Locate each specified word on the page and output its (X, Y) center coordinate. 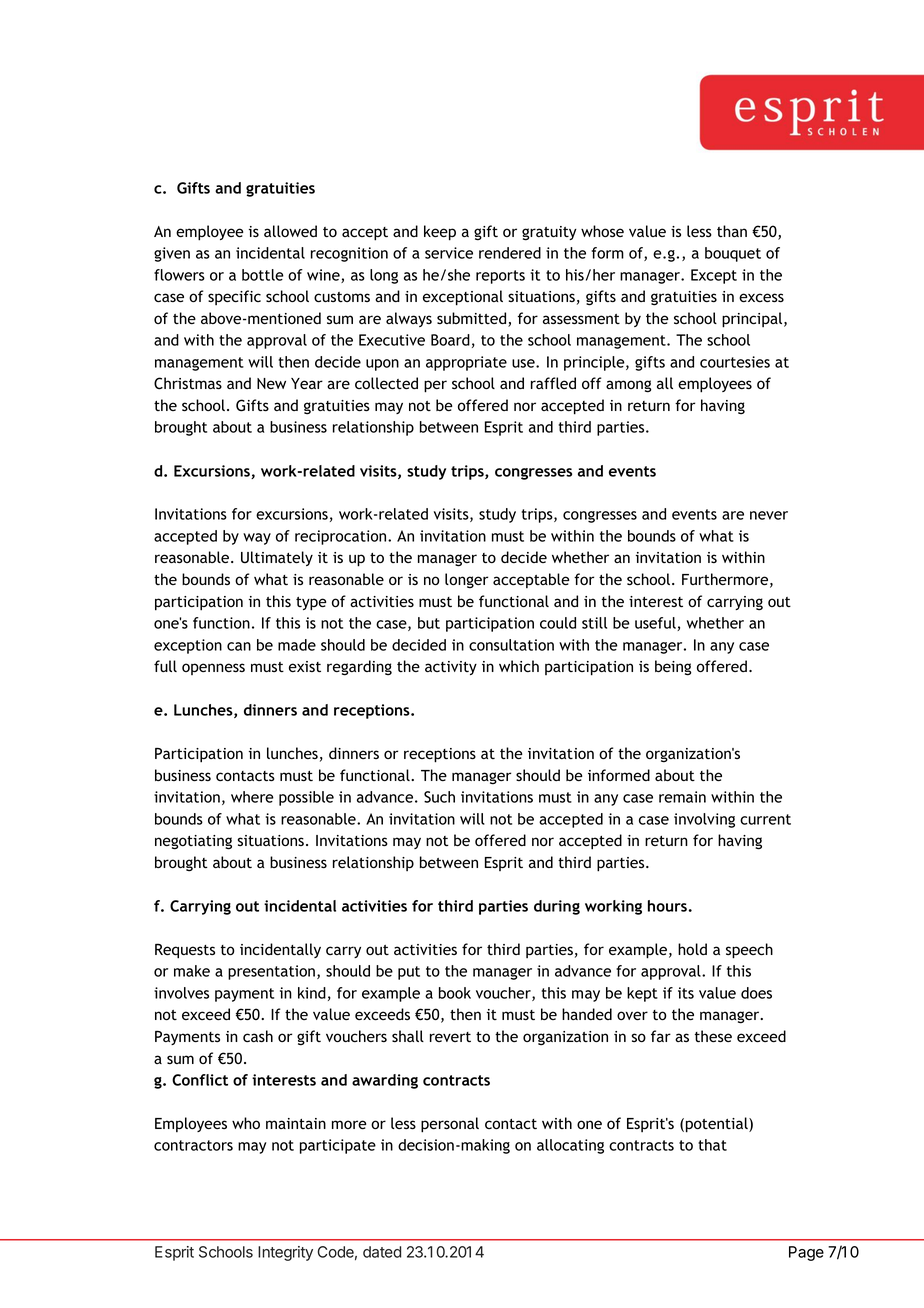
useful (656, 624)
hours (667, 906)
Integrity (285, 1253)
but (429, 623)
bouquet (733, 254)
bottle (263, 275)
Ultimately (277, 558)
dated (382, 1252)
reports (500, 277)
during (557, 907)
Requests (185, 951)
